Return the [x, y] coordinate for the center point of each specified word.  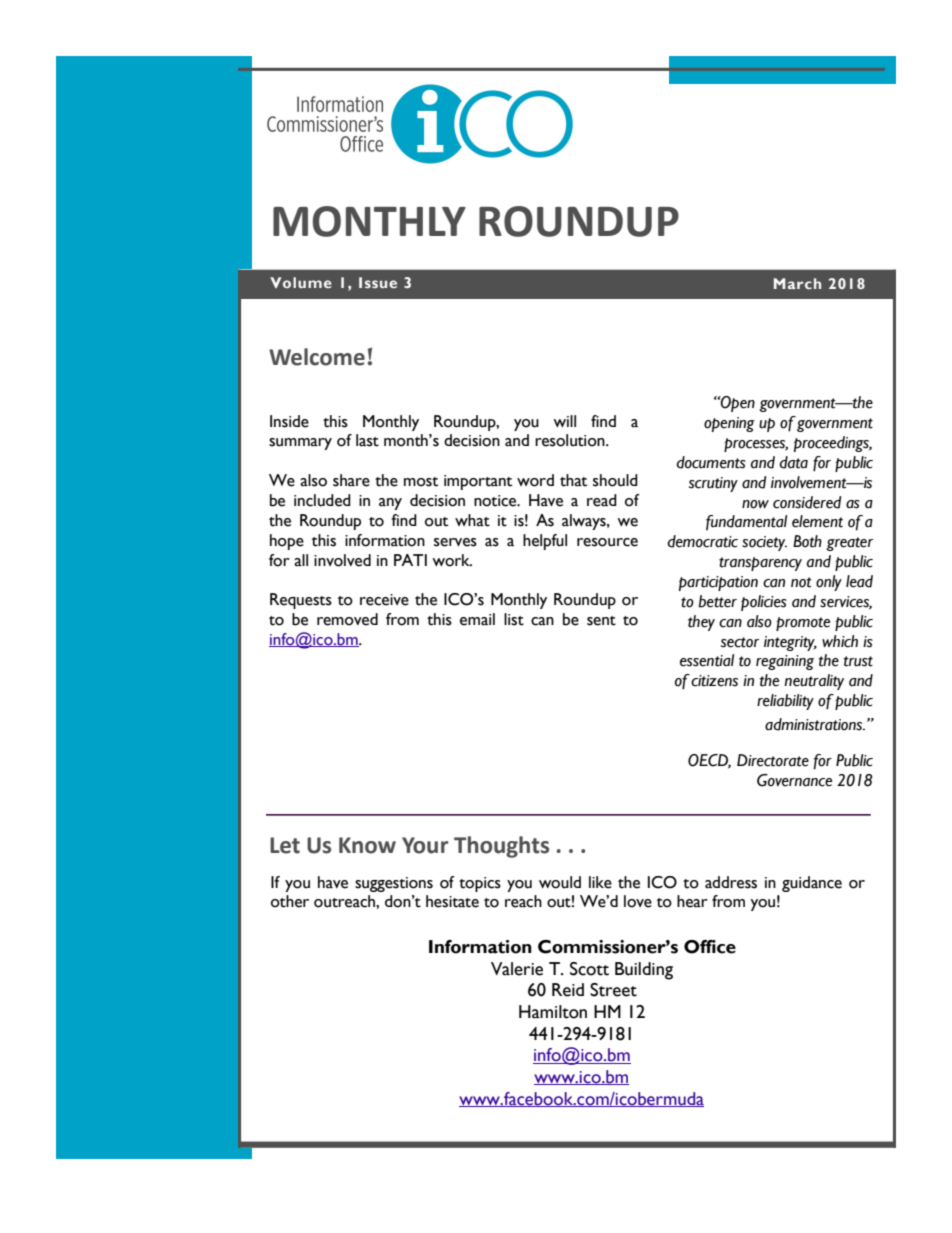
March [797, 283]
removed [347, 619]
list [514, 619]
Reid [568, 990]
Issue [378, 282]
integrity [790, 643]
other [290, 901]
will [564, 421]
